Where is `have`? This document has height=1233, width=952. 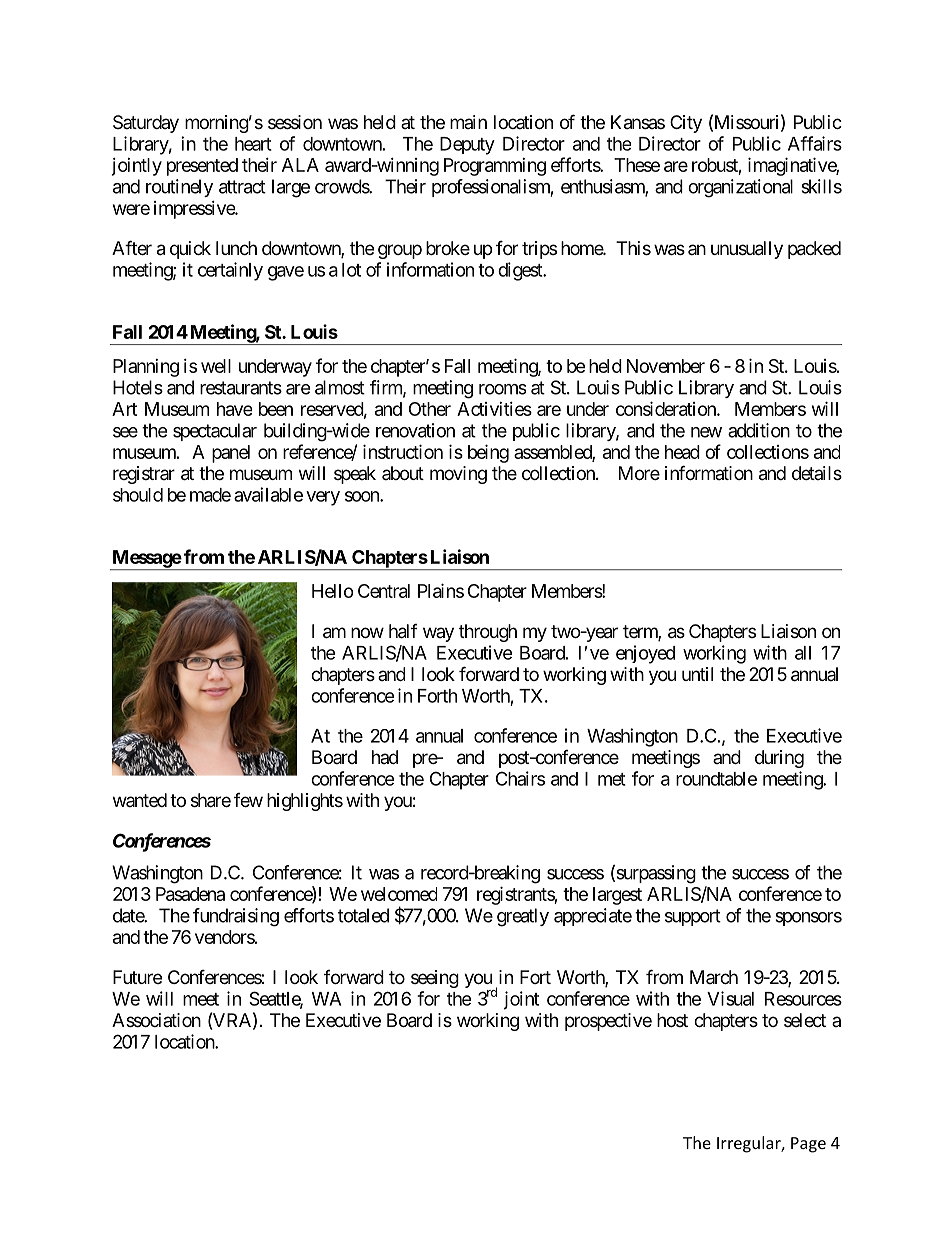 have is located at coordinates (234, 409).
